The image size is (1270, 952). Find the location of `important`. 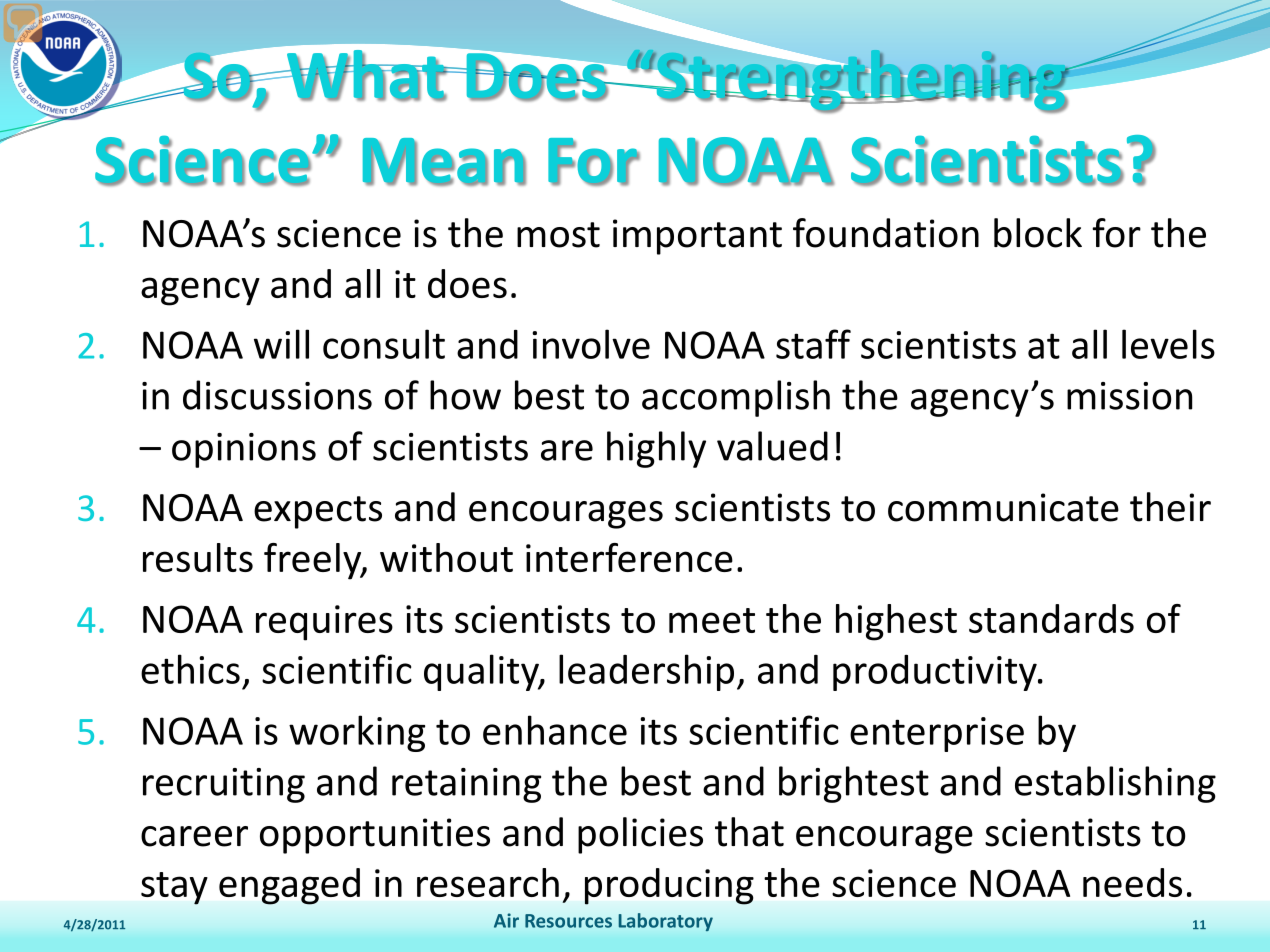

important is located at coordinates (697, 237).
